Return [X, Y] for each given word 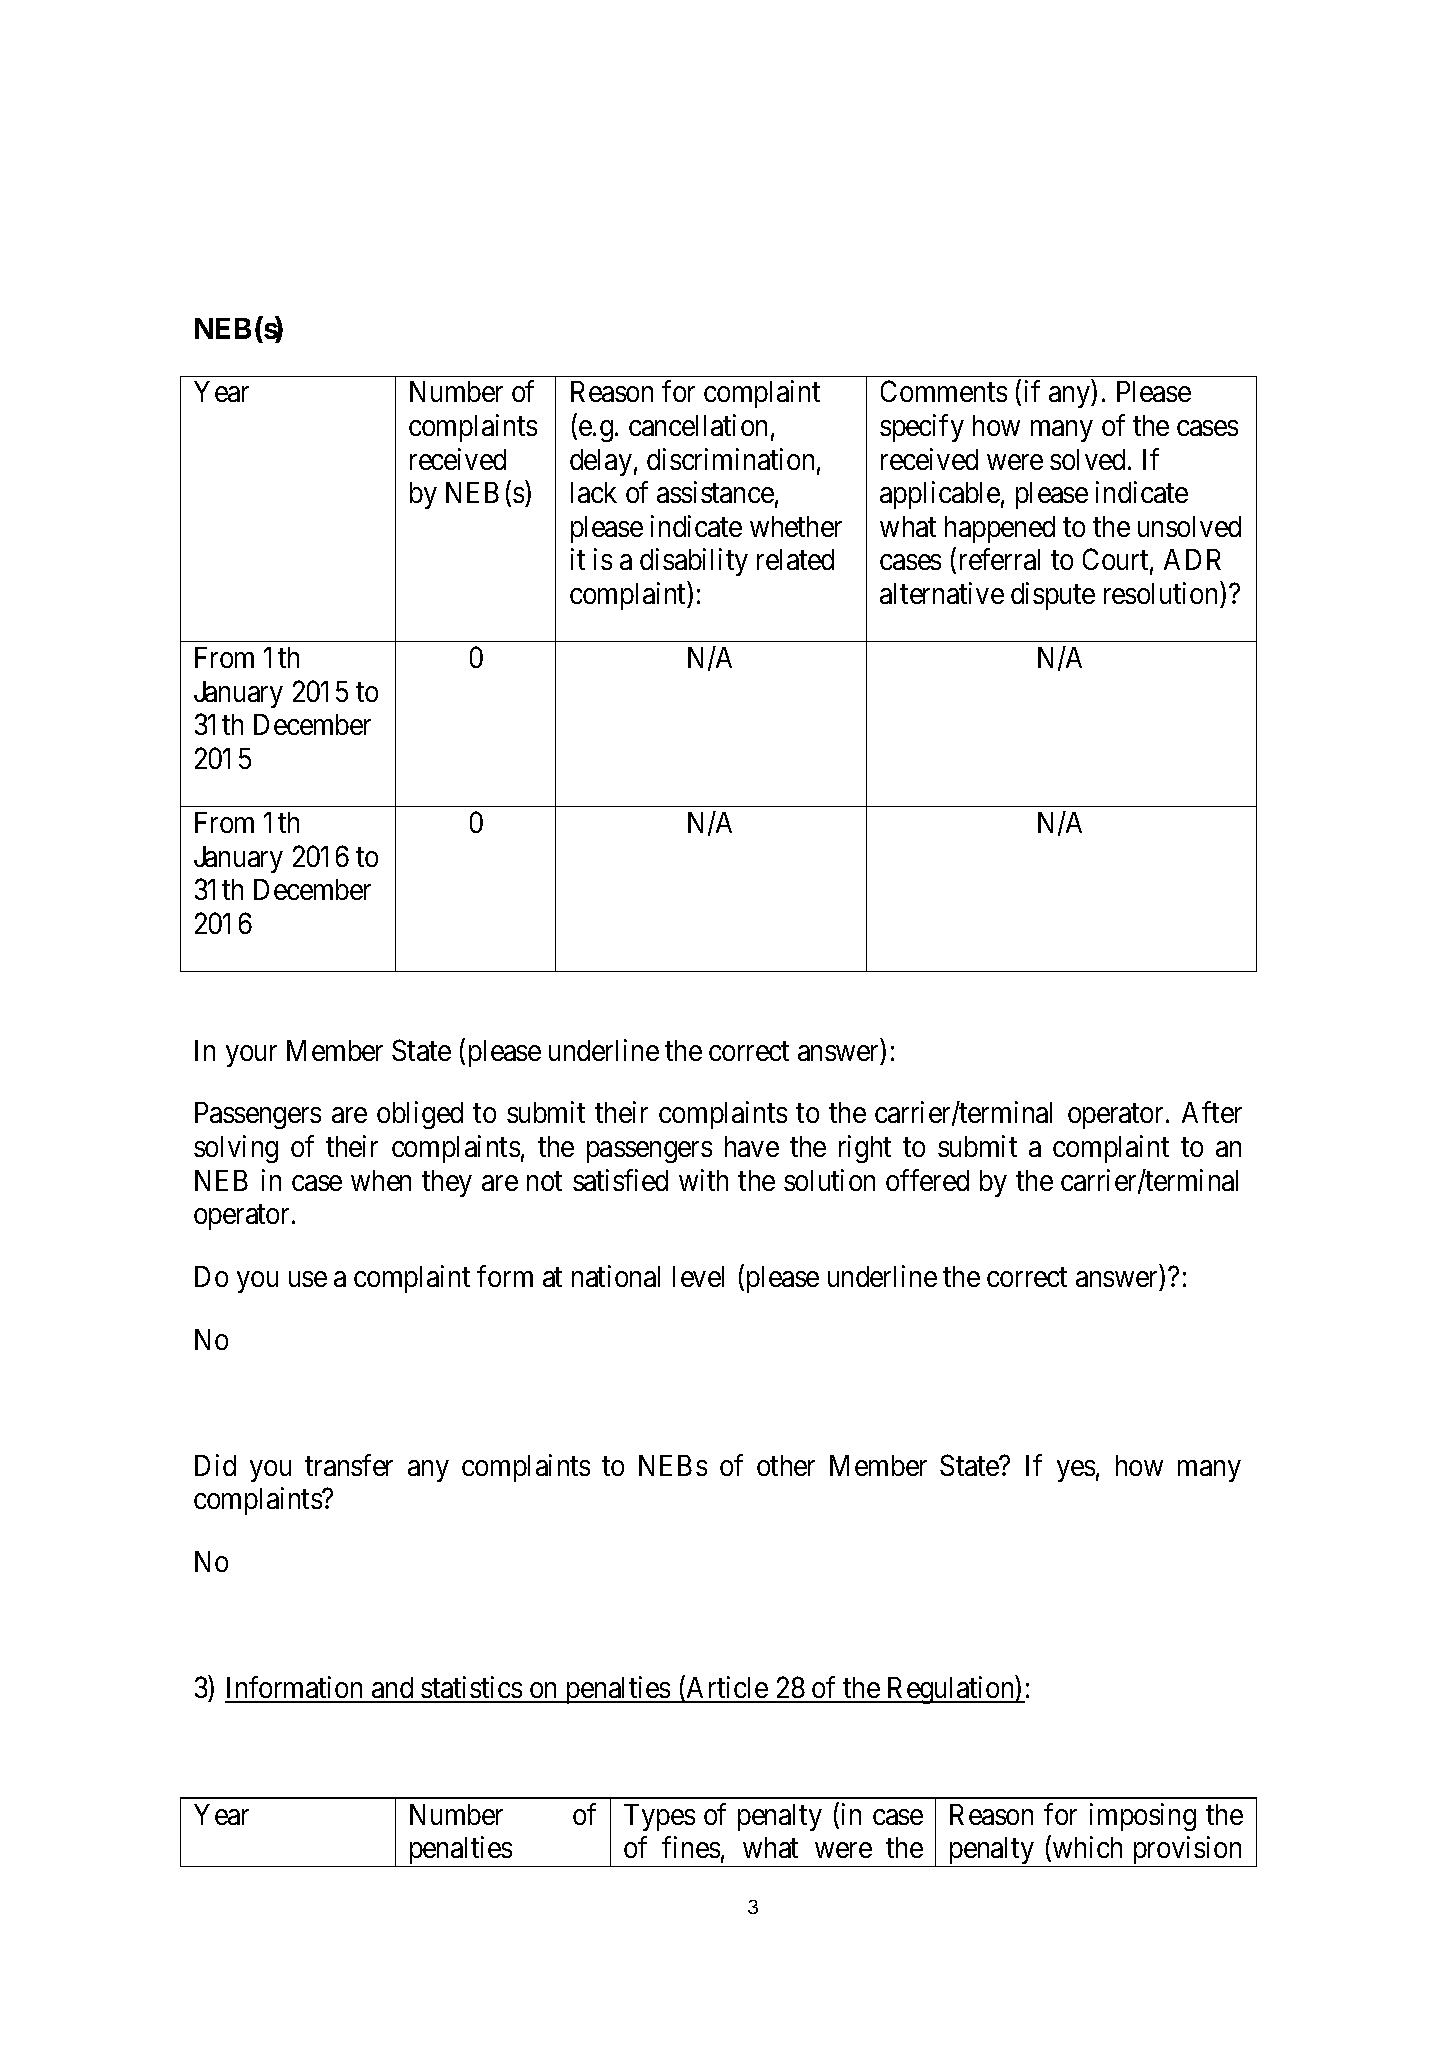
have [752, 1146]
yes [1076, 1471]
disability [694, 562]
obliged [420, 1115]
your [251, 1056]
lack [594, 492]
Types [659, 1817]
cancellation [698, 425]
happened [1000, 529]
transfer [349, 1465]
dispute [1053, 596]
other [786, 1465]
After [1212, 1112]
